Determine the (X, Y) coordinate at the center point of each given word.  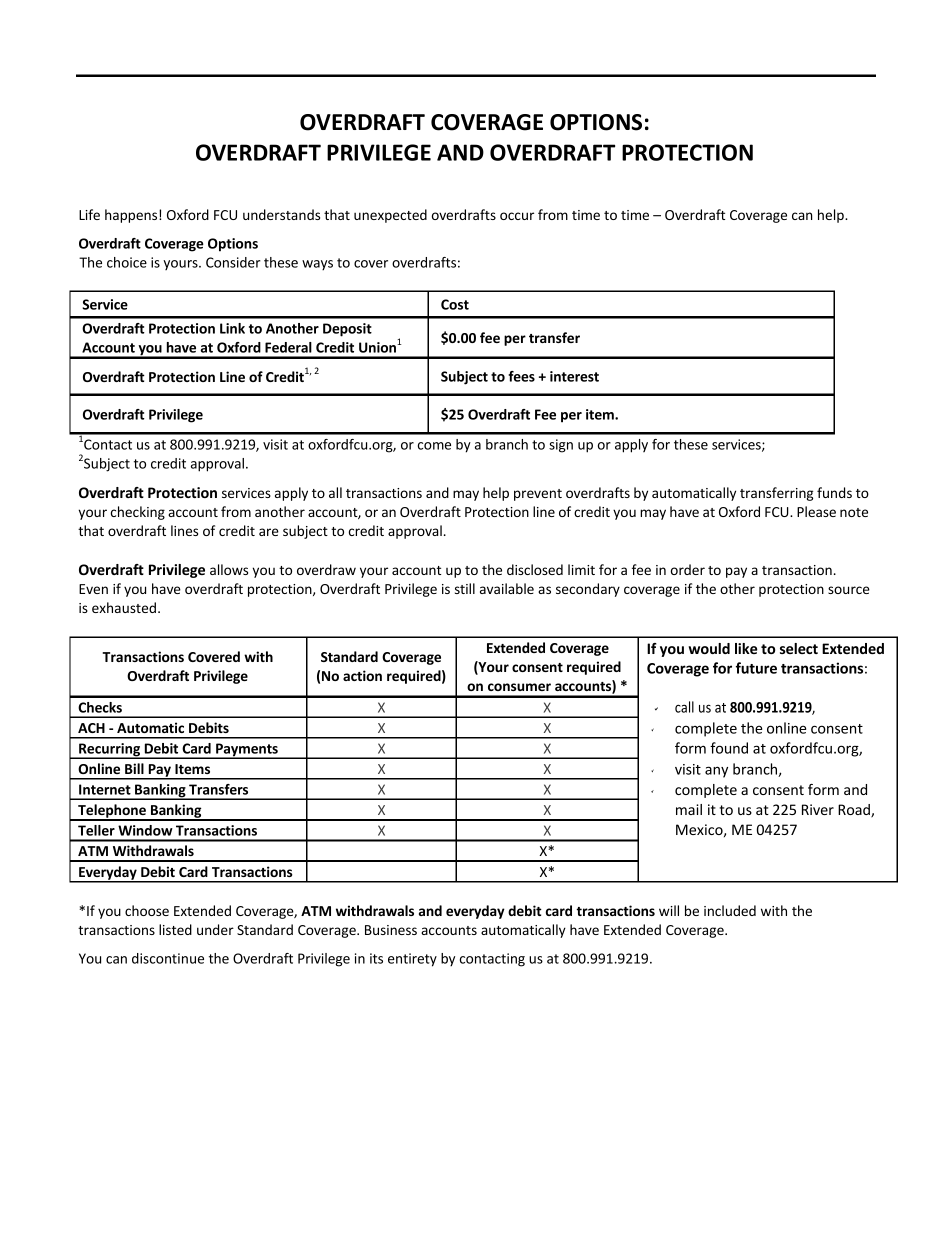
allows (229, 569)
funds (834, 492)
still (465, 588)
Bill (134, 768)
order (688, 569)
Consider (233, 262)
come (434, 446)
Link (232, 328)
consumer (519, 687)
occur (517, 216)
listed (175, 929)
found (729, 748)
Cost (455, 304)
